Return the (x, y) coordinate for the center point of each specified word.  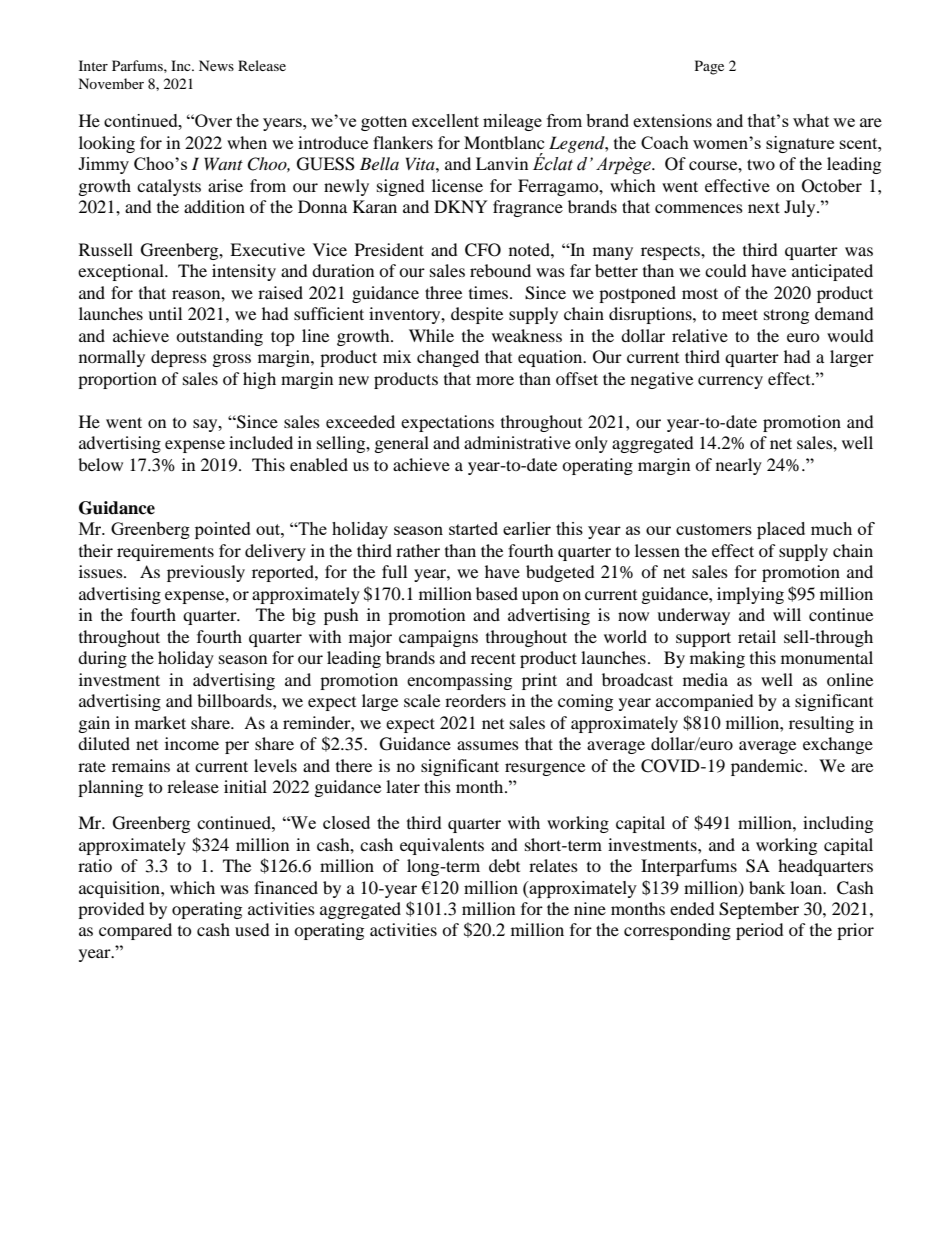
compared (135, 931)
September (759, 910)
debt (504, 865)
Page (709, 67)
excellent (445, 120)
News (216, 65)
